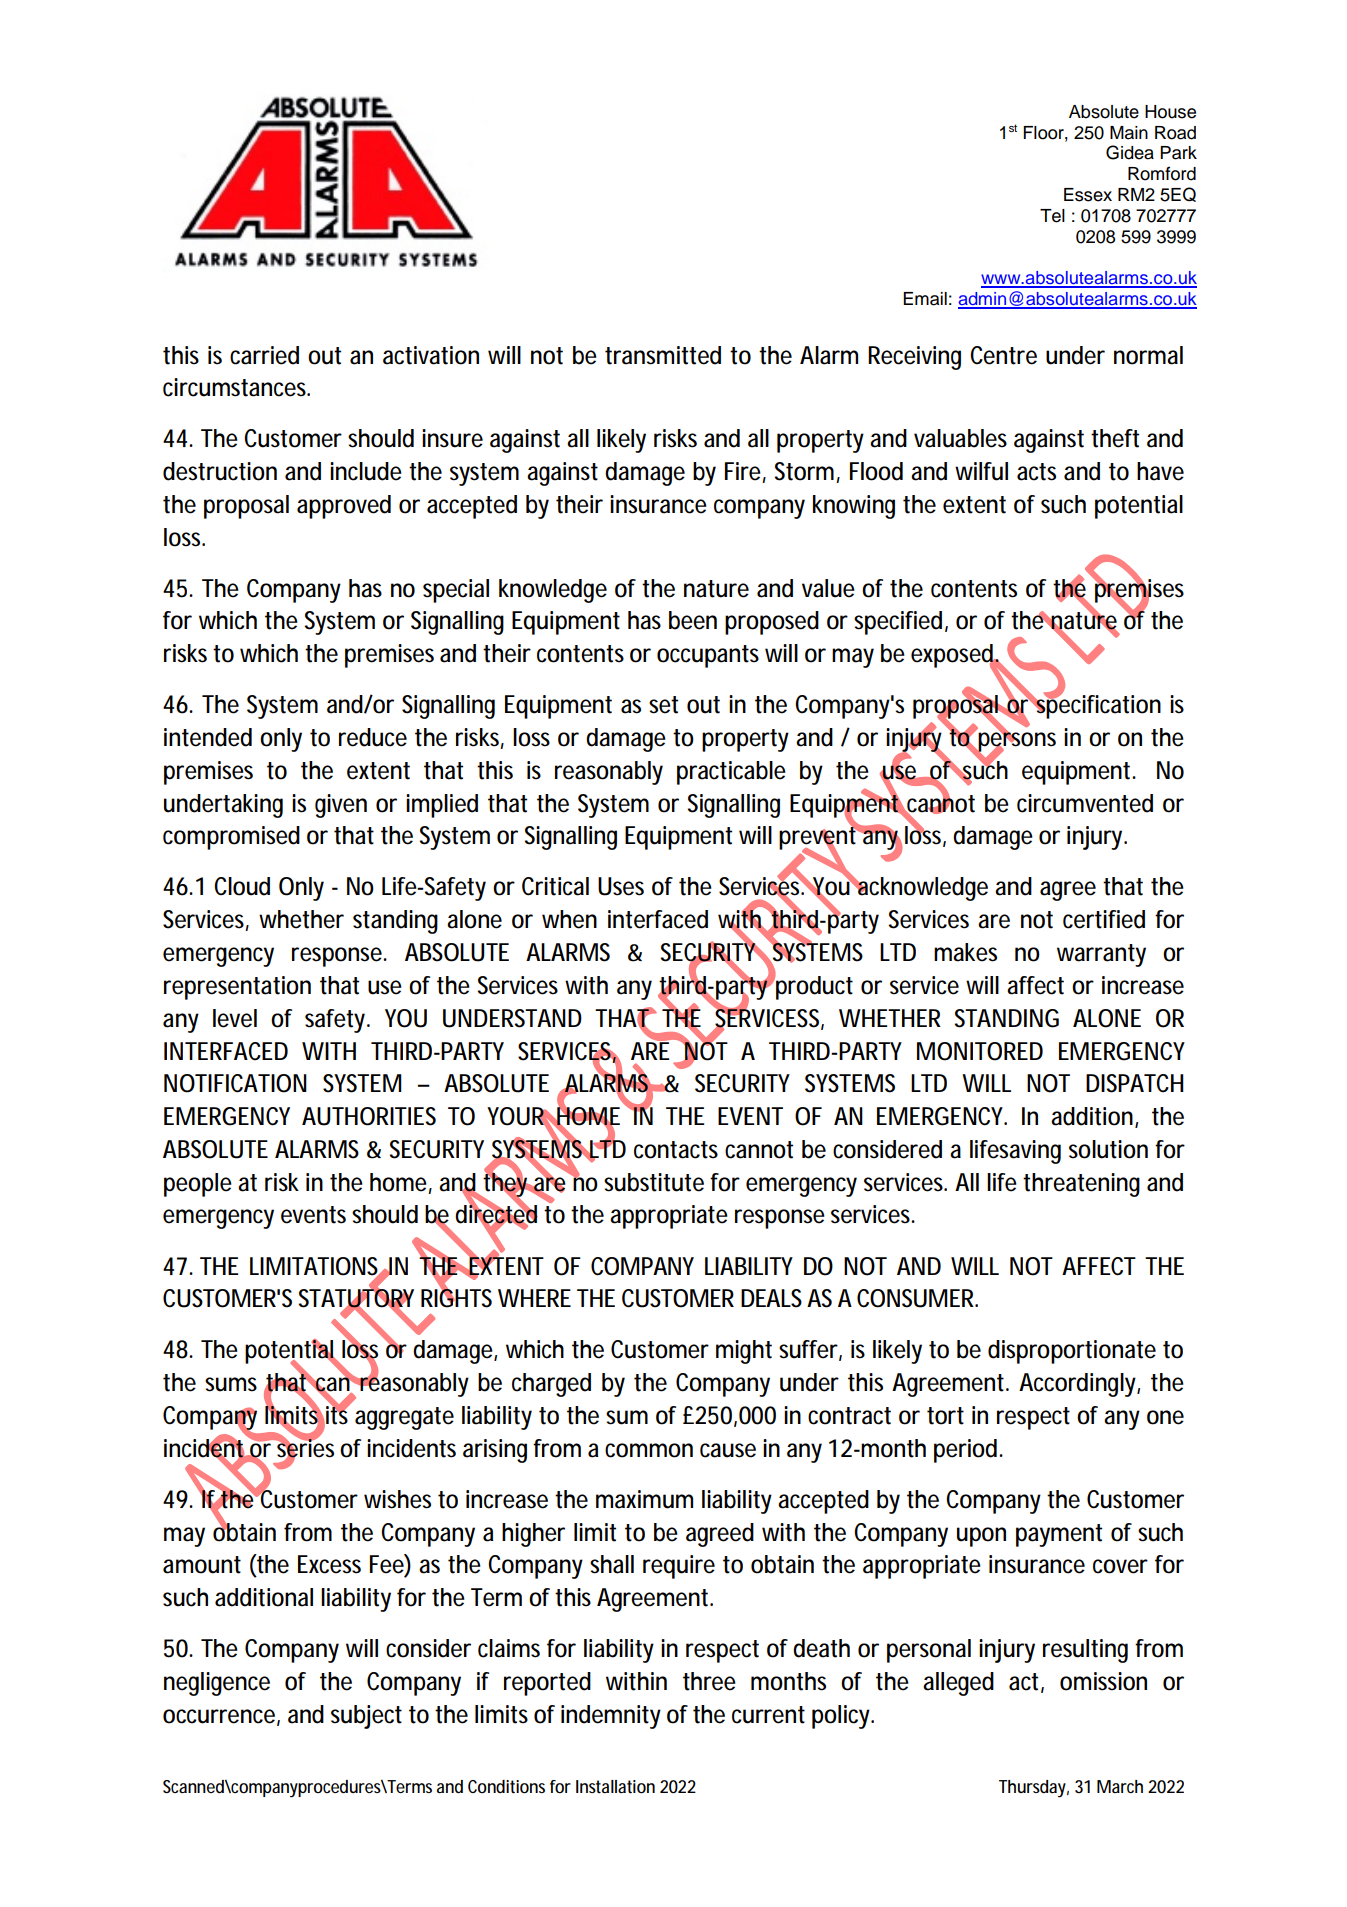 The width and height of the document is (1347, 1907). Describe the element at coordinates (404, 1418) in the document. I see `aggregate` at that location.
